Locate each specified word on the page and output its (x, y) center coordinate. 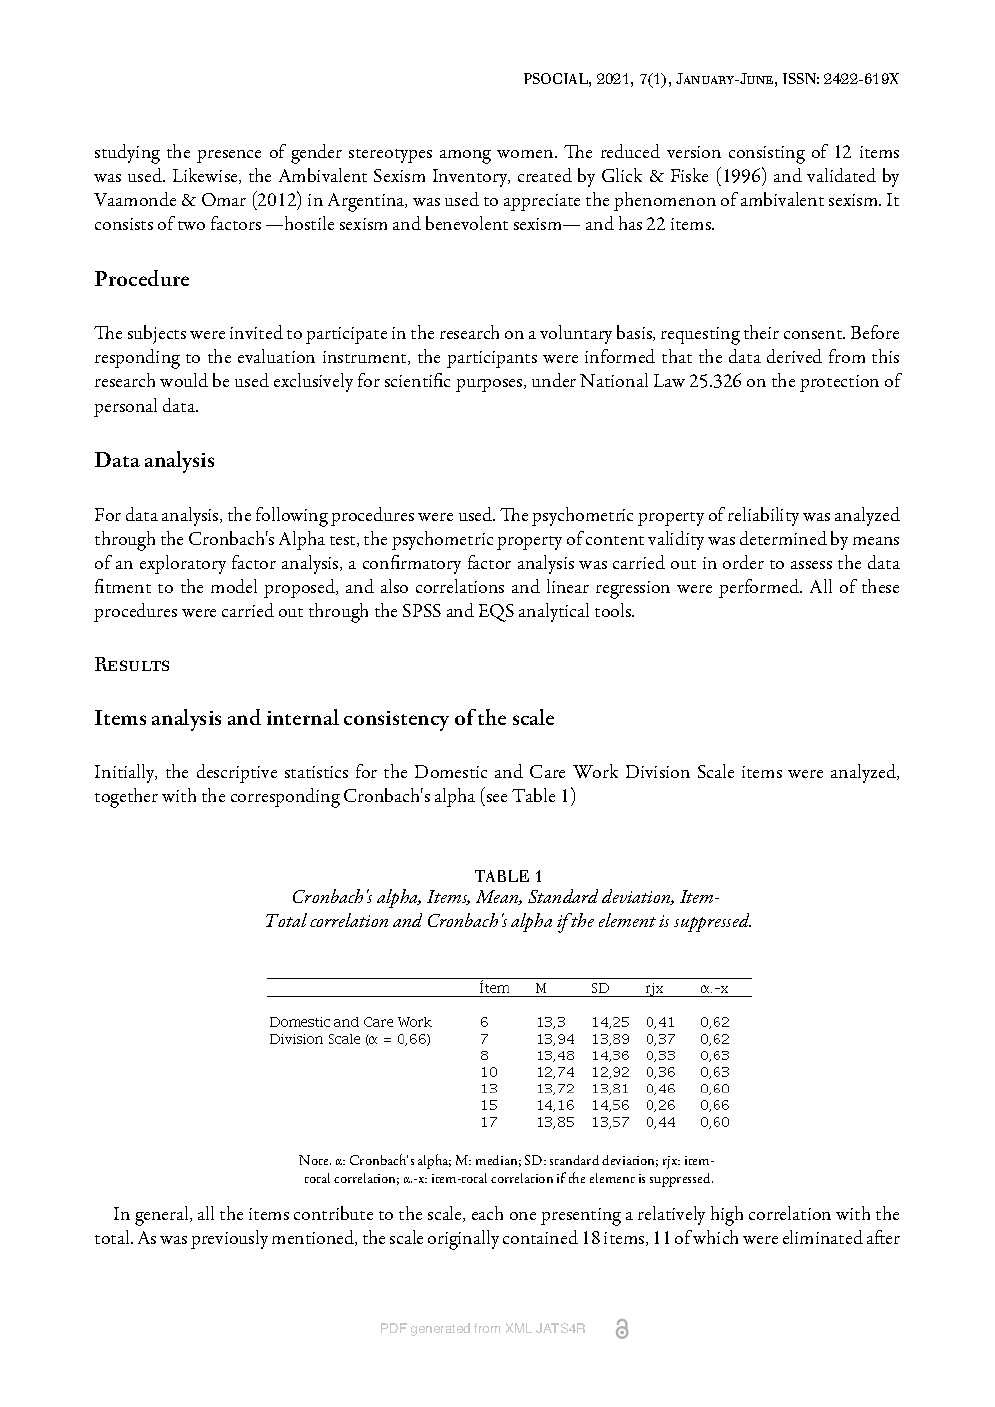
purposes (490, 385)
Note (315, 1160)
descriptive (237, 773)
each (487, 1213)
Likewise (206, 176)
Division (658, 771)
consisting (767, 155)
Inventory (471, 178)
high (727, 1216)
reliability (763, 516)
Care (547, 771)
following (292, 517)
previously (229, 1239)
